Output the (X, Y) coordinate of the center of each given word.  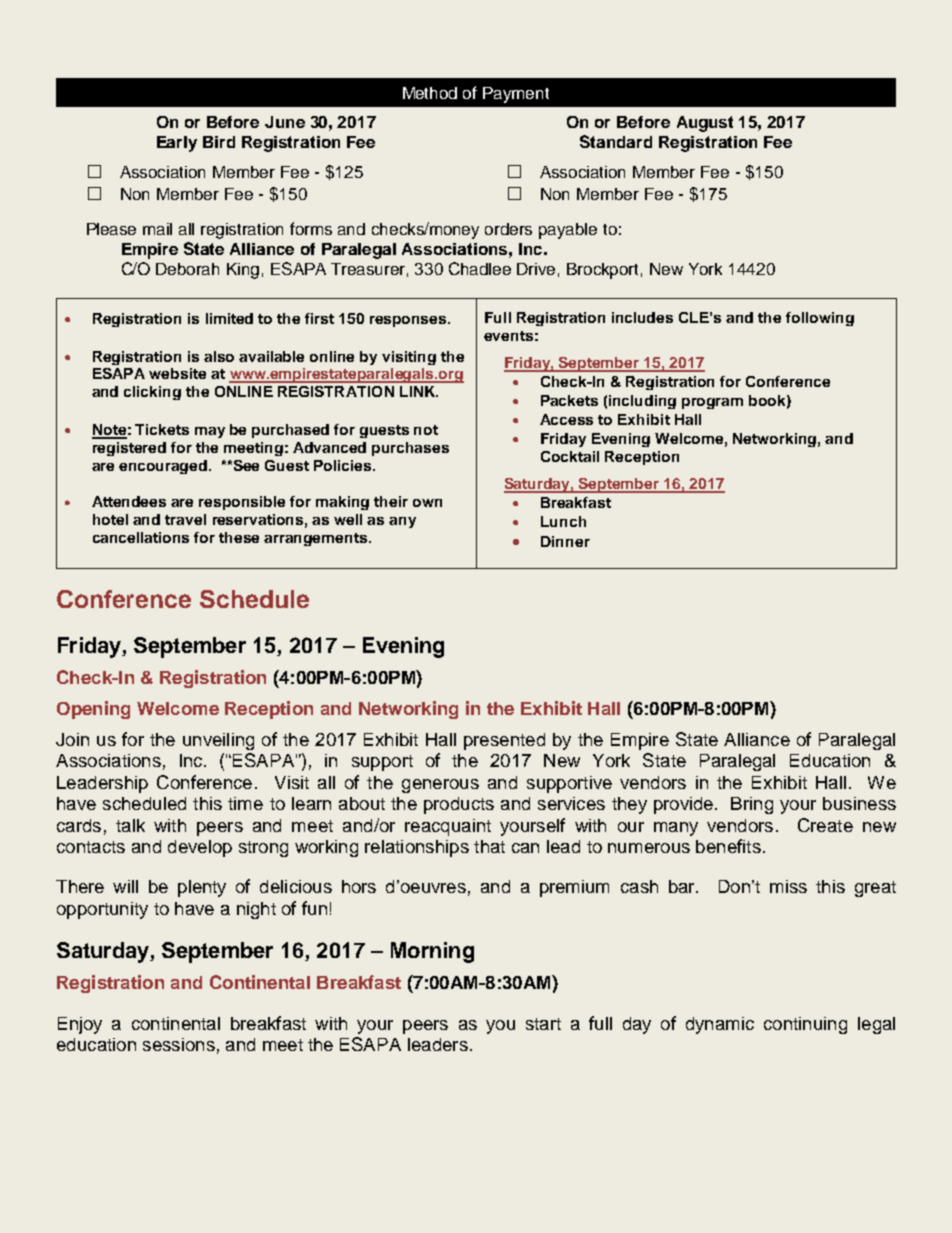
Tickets (162, 429)
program (712, 403)
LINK (419, 391)
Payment (516, 95)
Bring (752, 805)
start (543, 1024)
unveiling (218, 741)
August (705, 124)
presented (504, 741)
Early (177, 144)
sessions (179, 1044)
